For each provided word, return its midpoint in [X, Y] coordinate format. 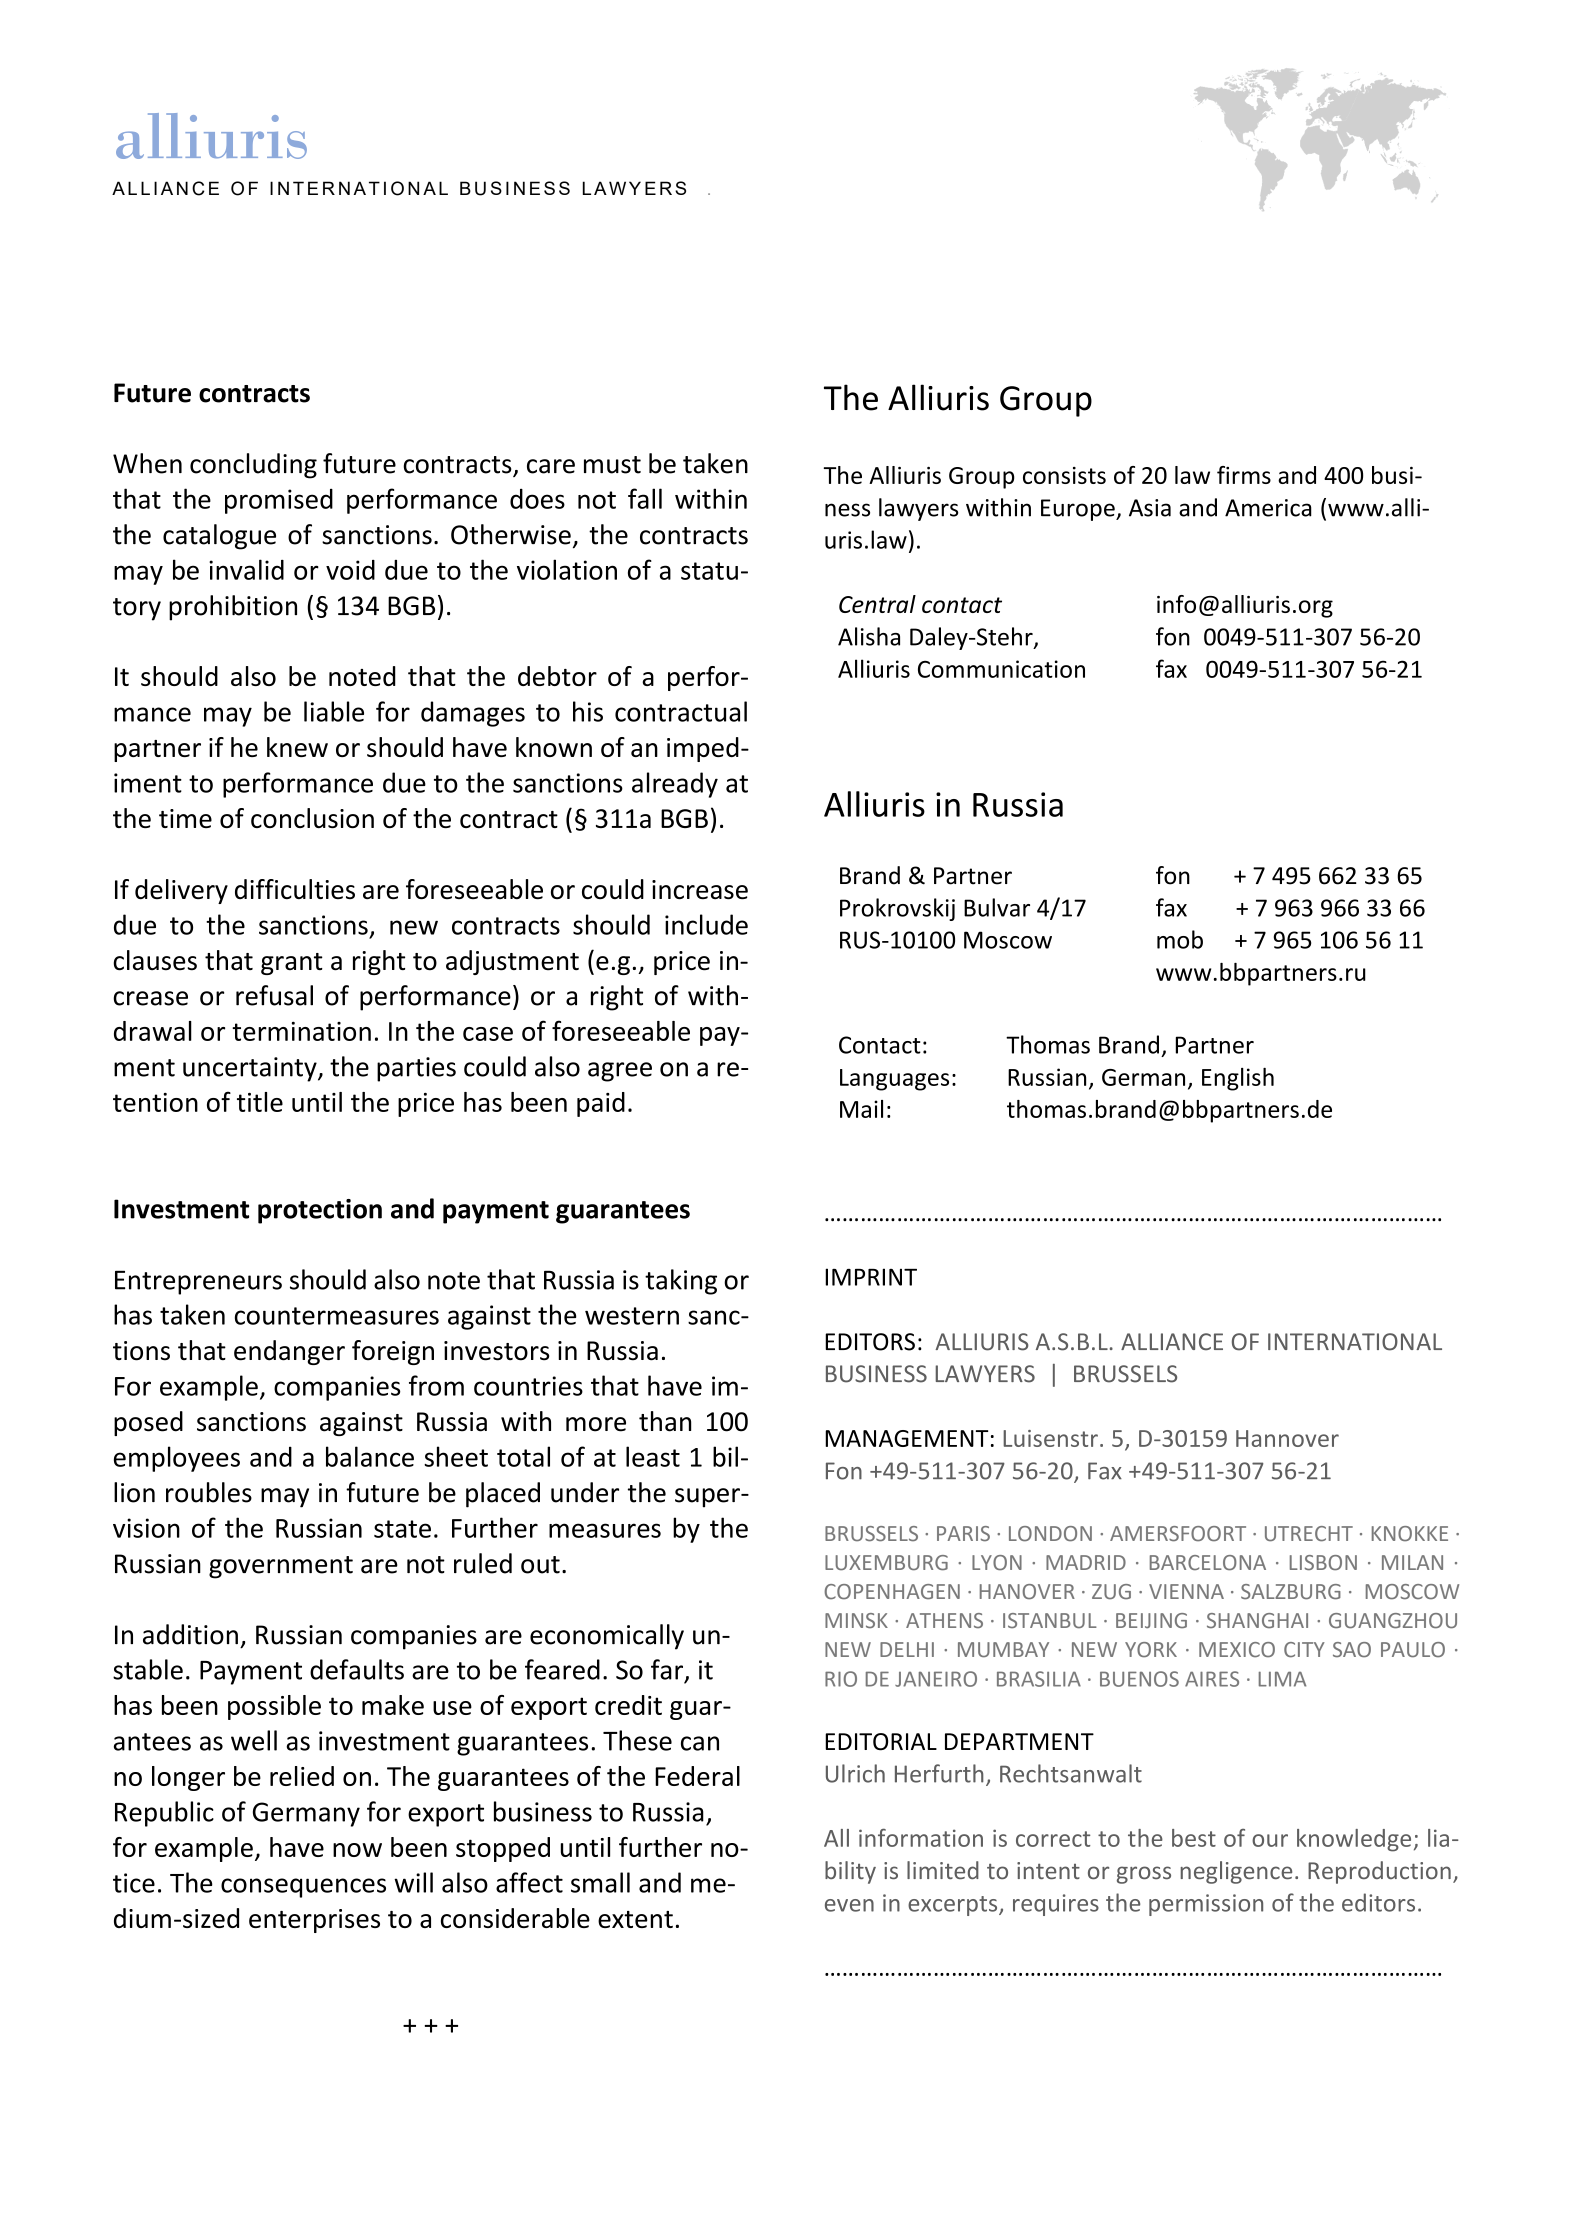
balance [370, 1456]
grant [292, 964]
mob [1180, 939]
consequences [303, 1888]
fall [645, 498]
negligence [1236, 1872]
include [706, 924]
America [1268, 508]
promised [279, 501]
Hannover [1287, 1438]
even [849, 1905]
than [665, 1421]
